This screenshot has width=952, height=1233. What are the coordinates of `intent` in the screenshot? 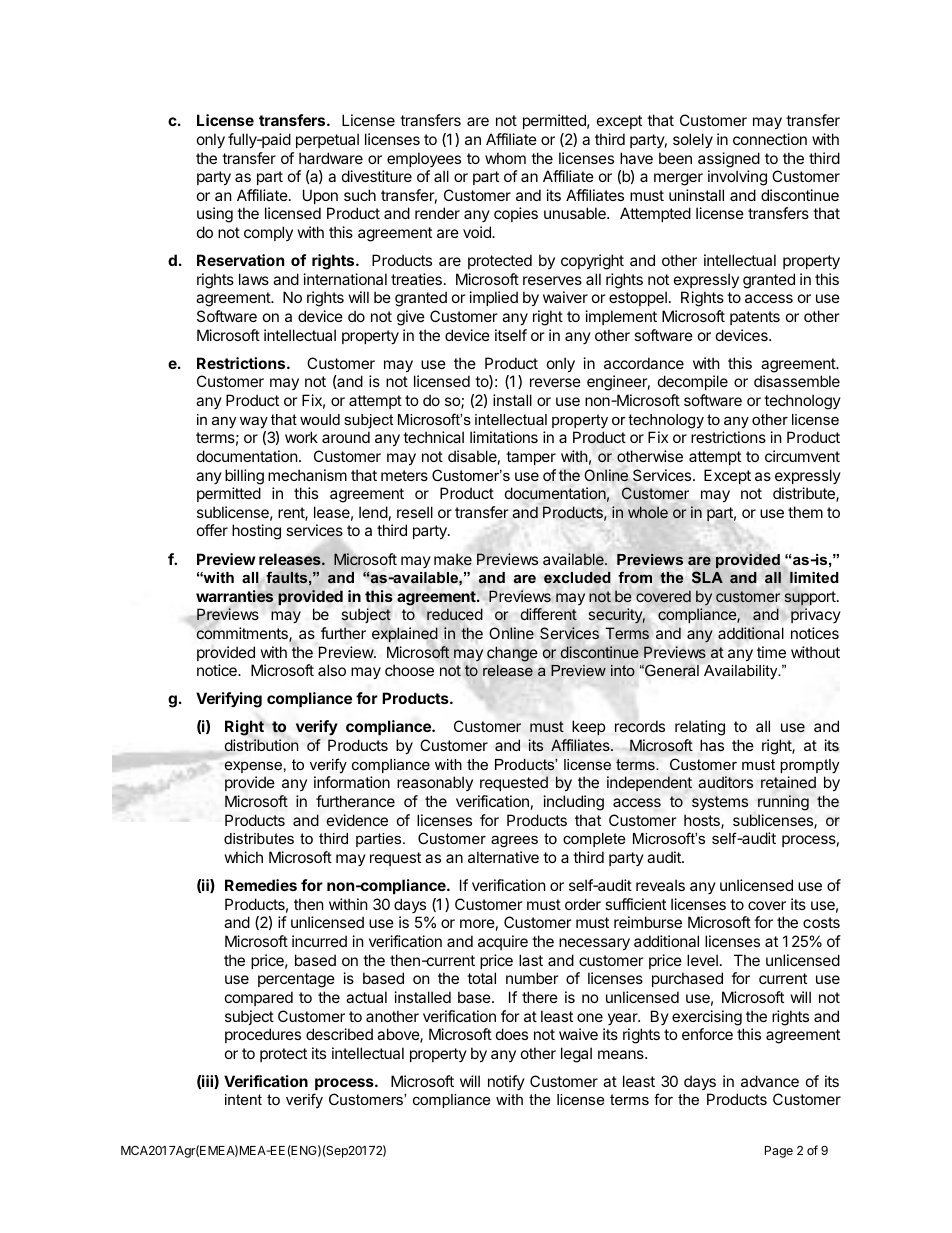 It's located at (243, 1099).
